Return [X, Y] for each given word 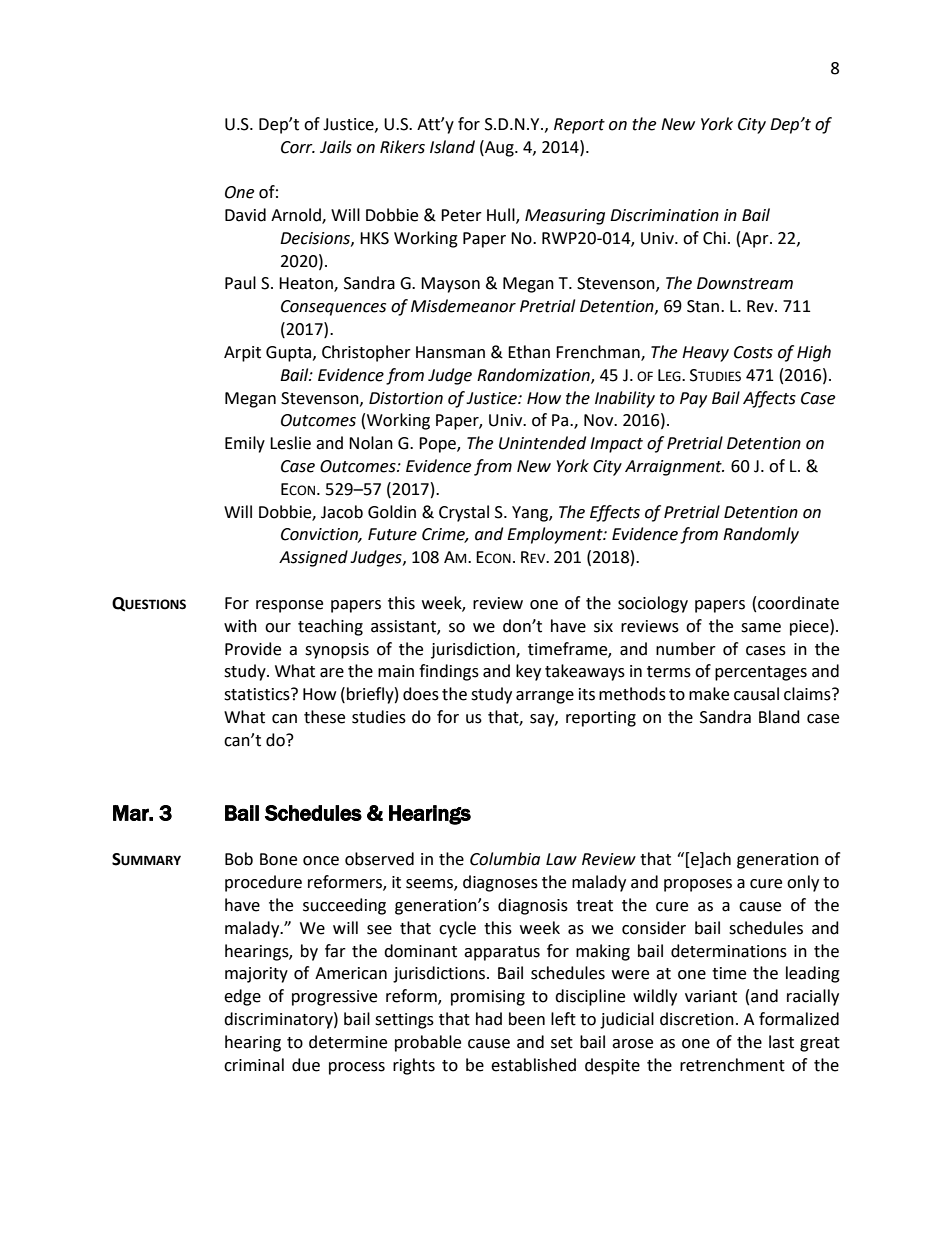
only [803, 883]
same [761, 628]
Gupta [290, 354]
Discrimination [664, 215]
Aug [499, 148]
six [603, 626]
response [289, 606]
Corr [298, 147]
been [527, 1019]
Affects [769, 399]
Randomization [534, 375]
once [321, 861]
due [306, 1065]
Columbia [505, 859]
